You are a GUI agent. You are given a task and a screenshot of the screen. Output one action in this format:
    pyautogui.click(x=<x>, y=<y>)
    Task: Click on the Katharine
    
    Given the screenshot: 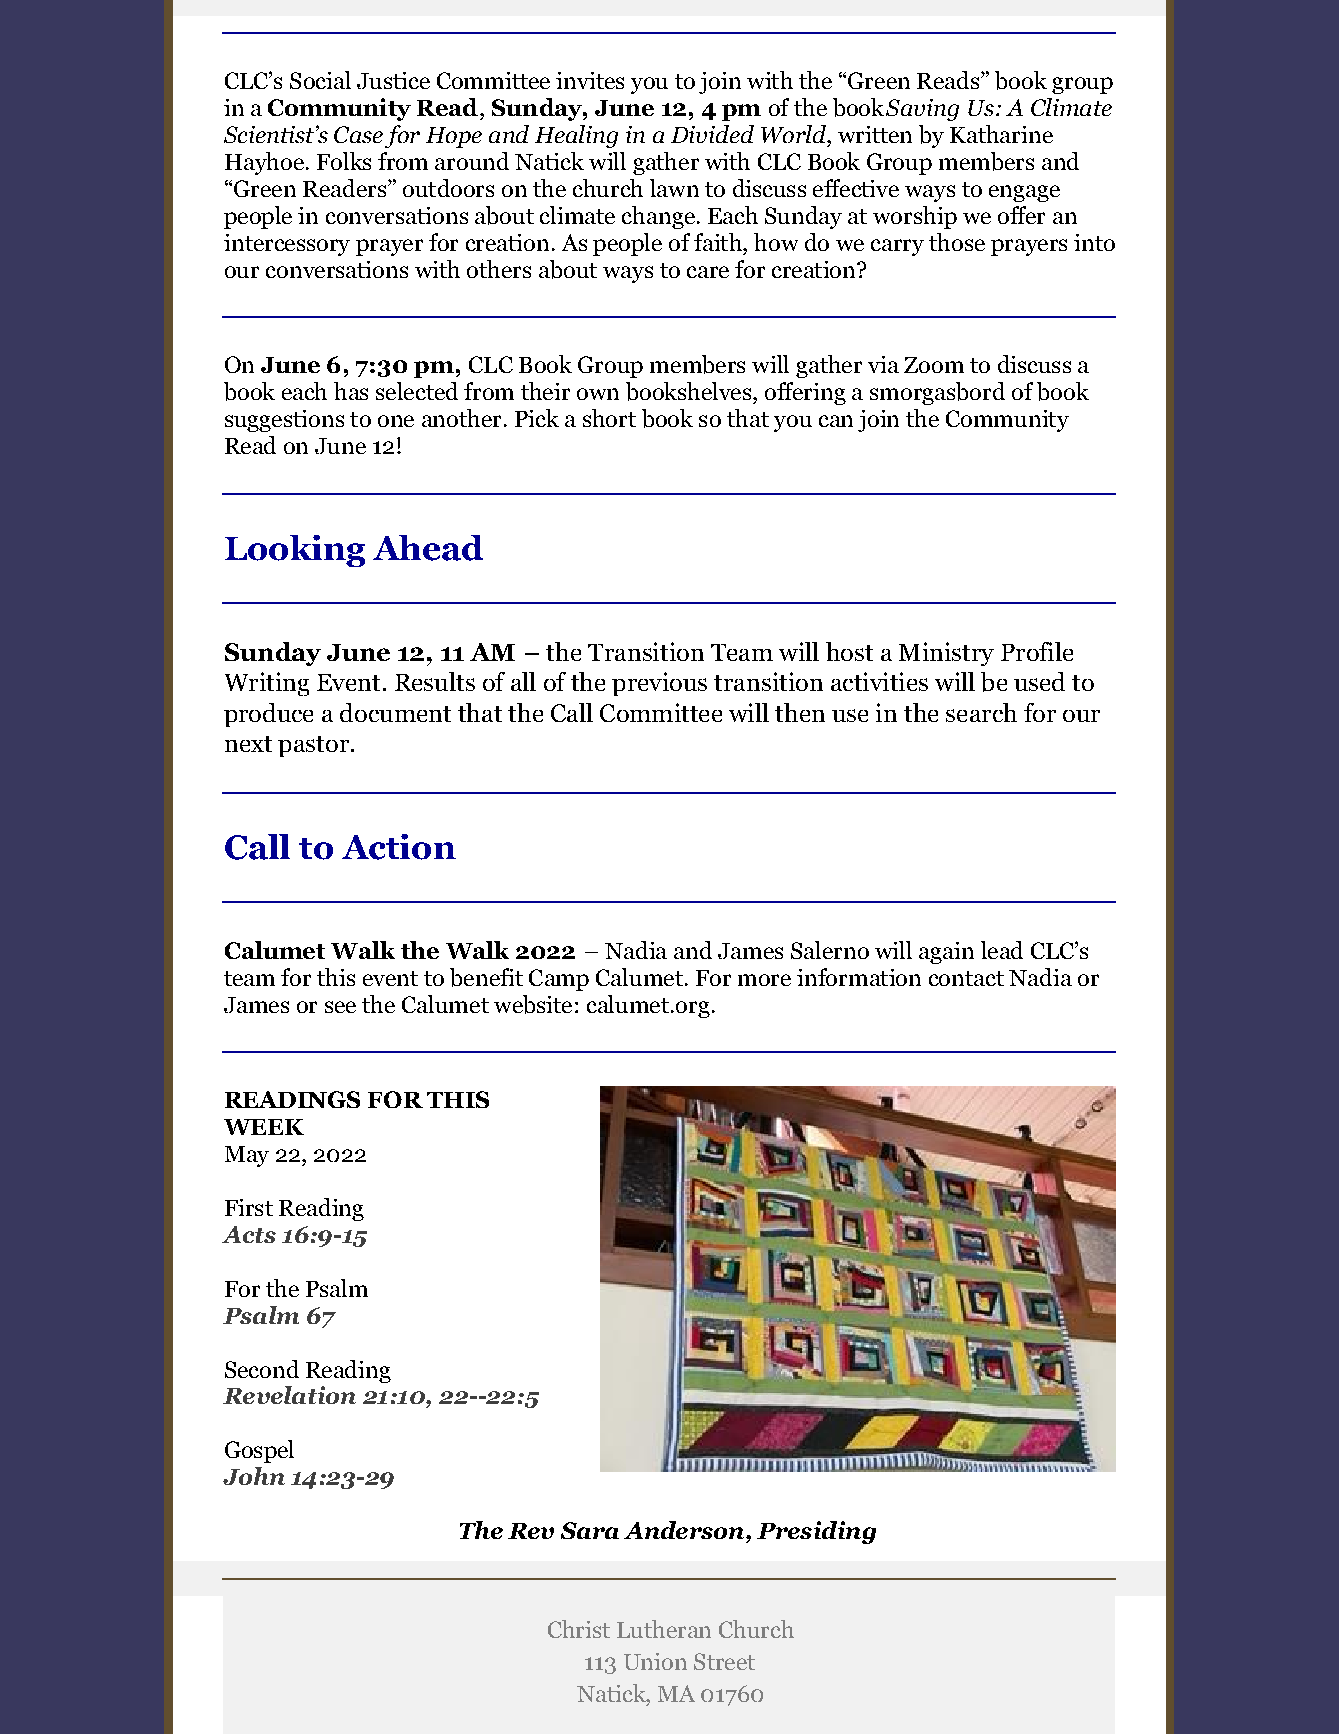 What is the action you would take?
    pyautogui.click(x=1001, y=134)
